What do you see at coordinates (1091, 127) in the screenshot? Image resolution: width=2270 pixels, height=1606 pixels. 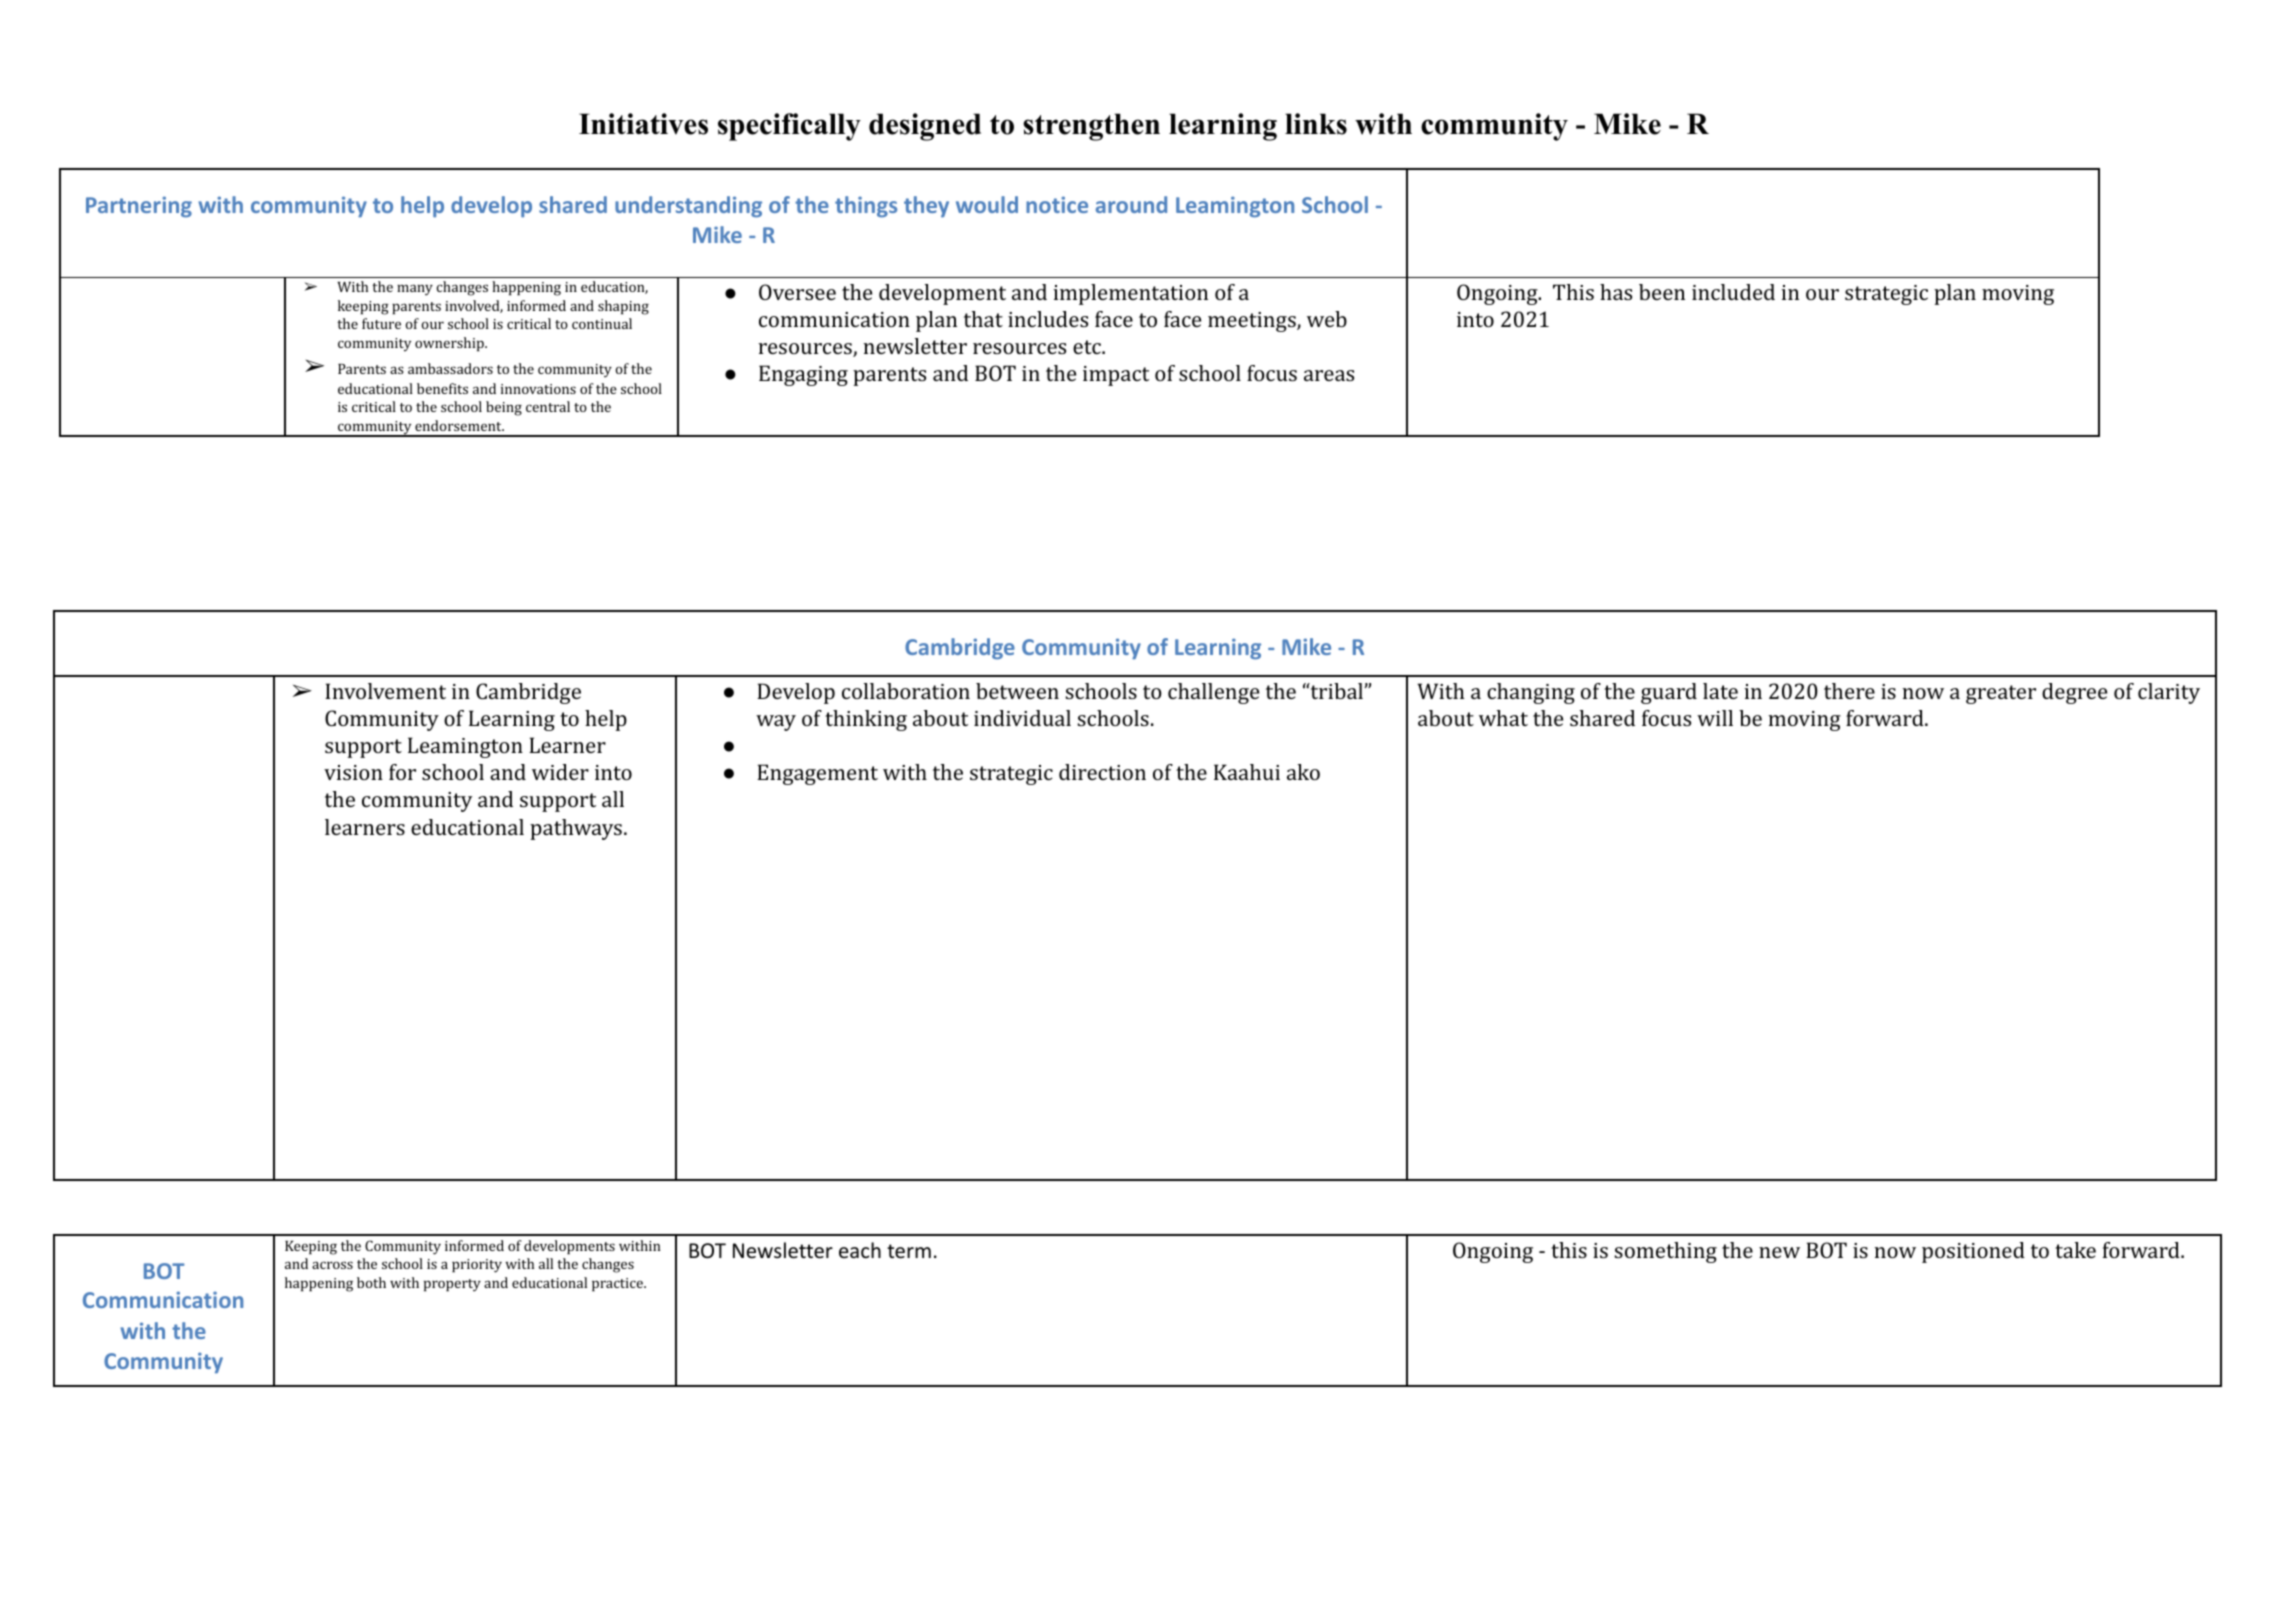 I see `strengthen` at bounding box center [1091, 127].
